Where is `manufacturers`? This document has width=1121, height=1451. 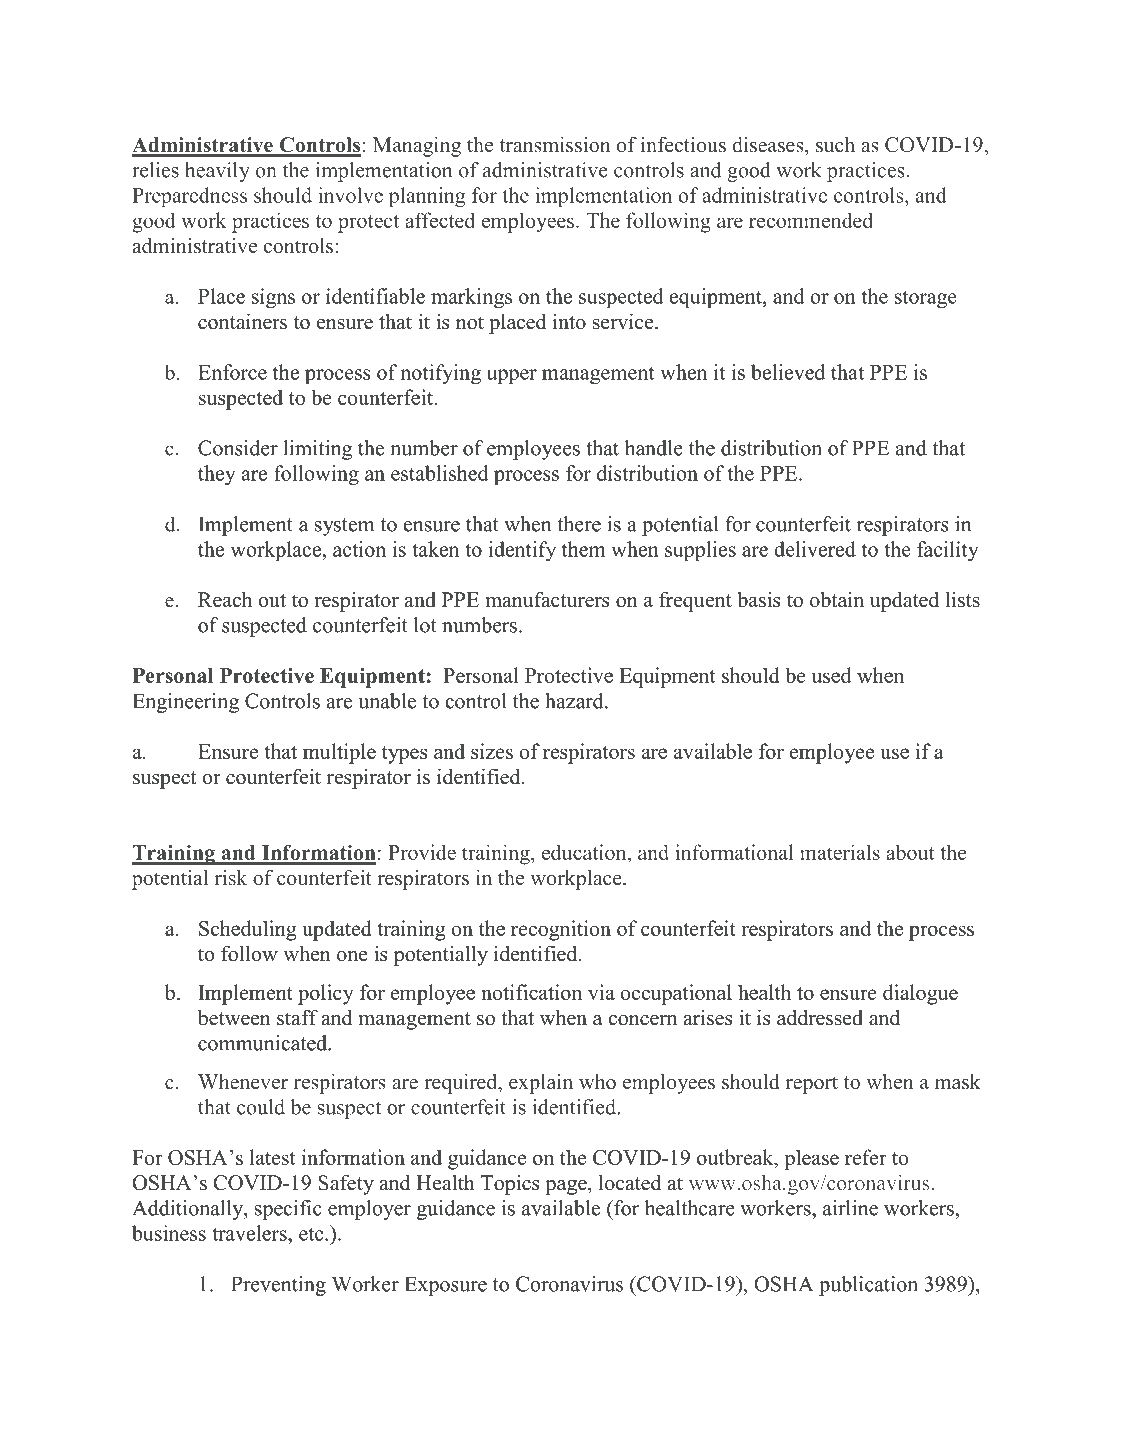 manufacturers is located at coordinates (547, 599).
